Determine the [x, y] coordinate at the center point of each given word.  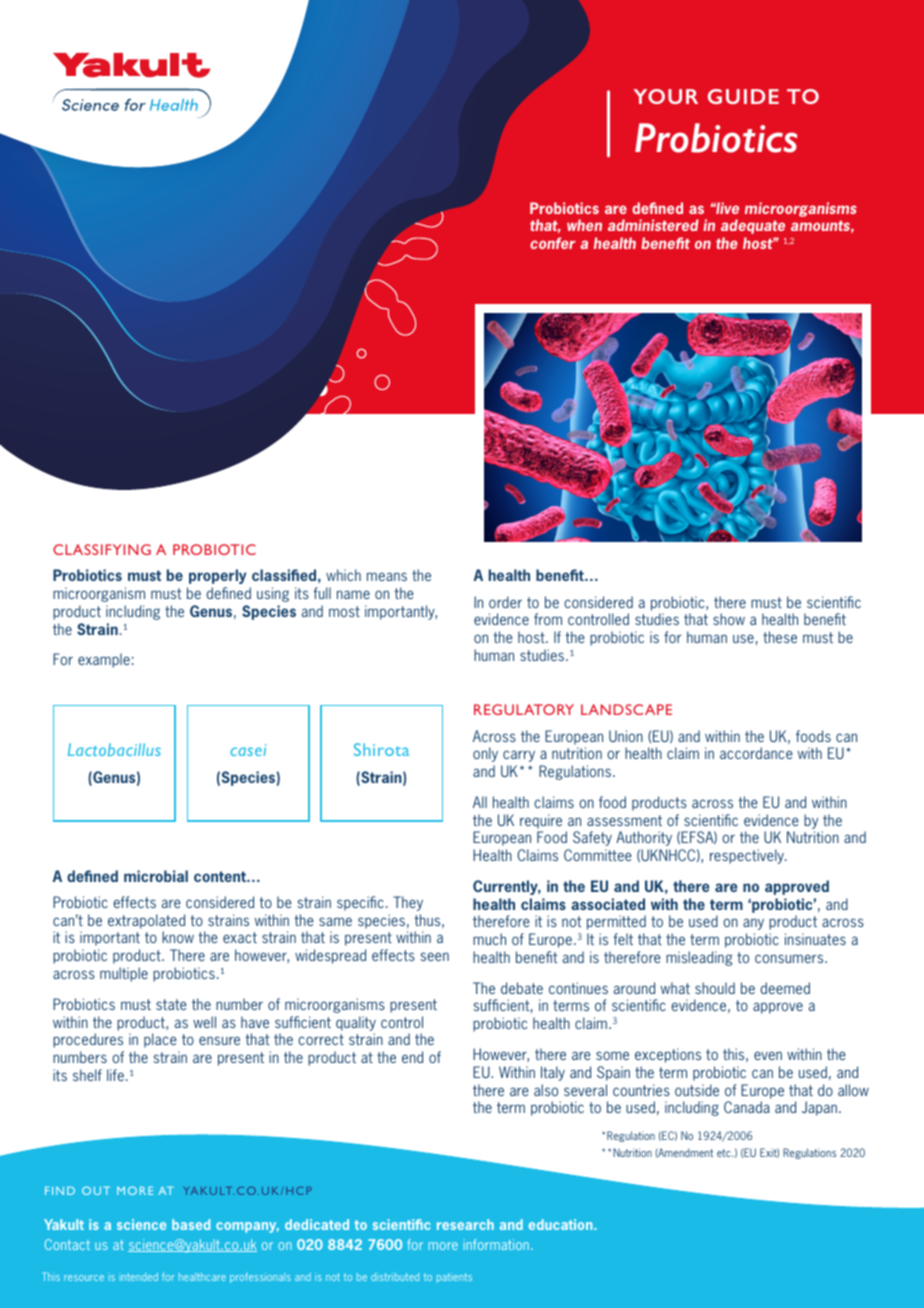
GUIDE [743, 96]
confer [553, 243]
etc [725, 1153]
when [584, 225]
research [465, 1224]
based [191, 1224]
